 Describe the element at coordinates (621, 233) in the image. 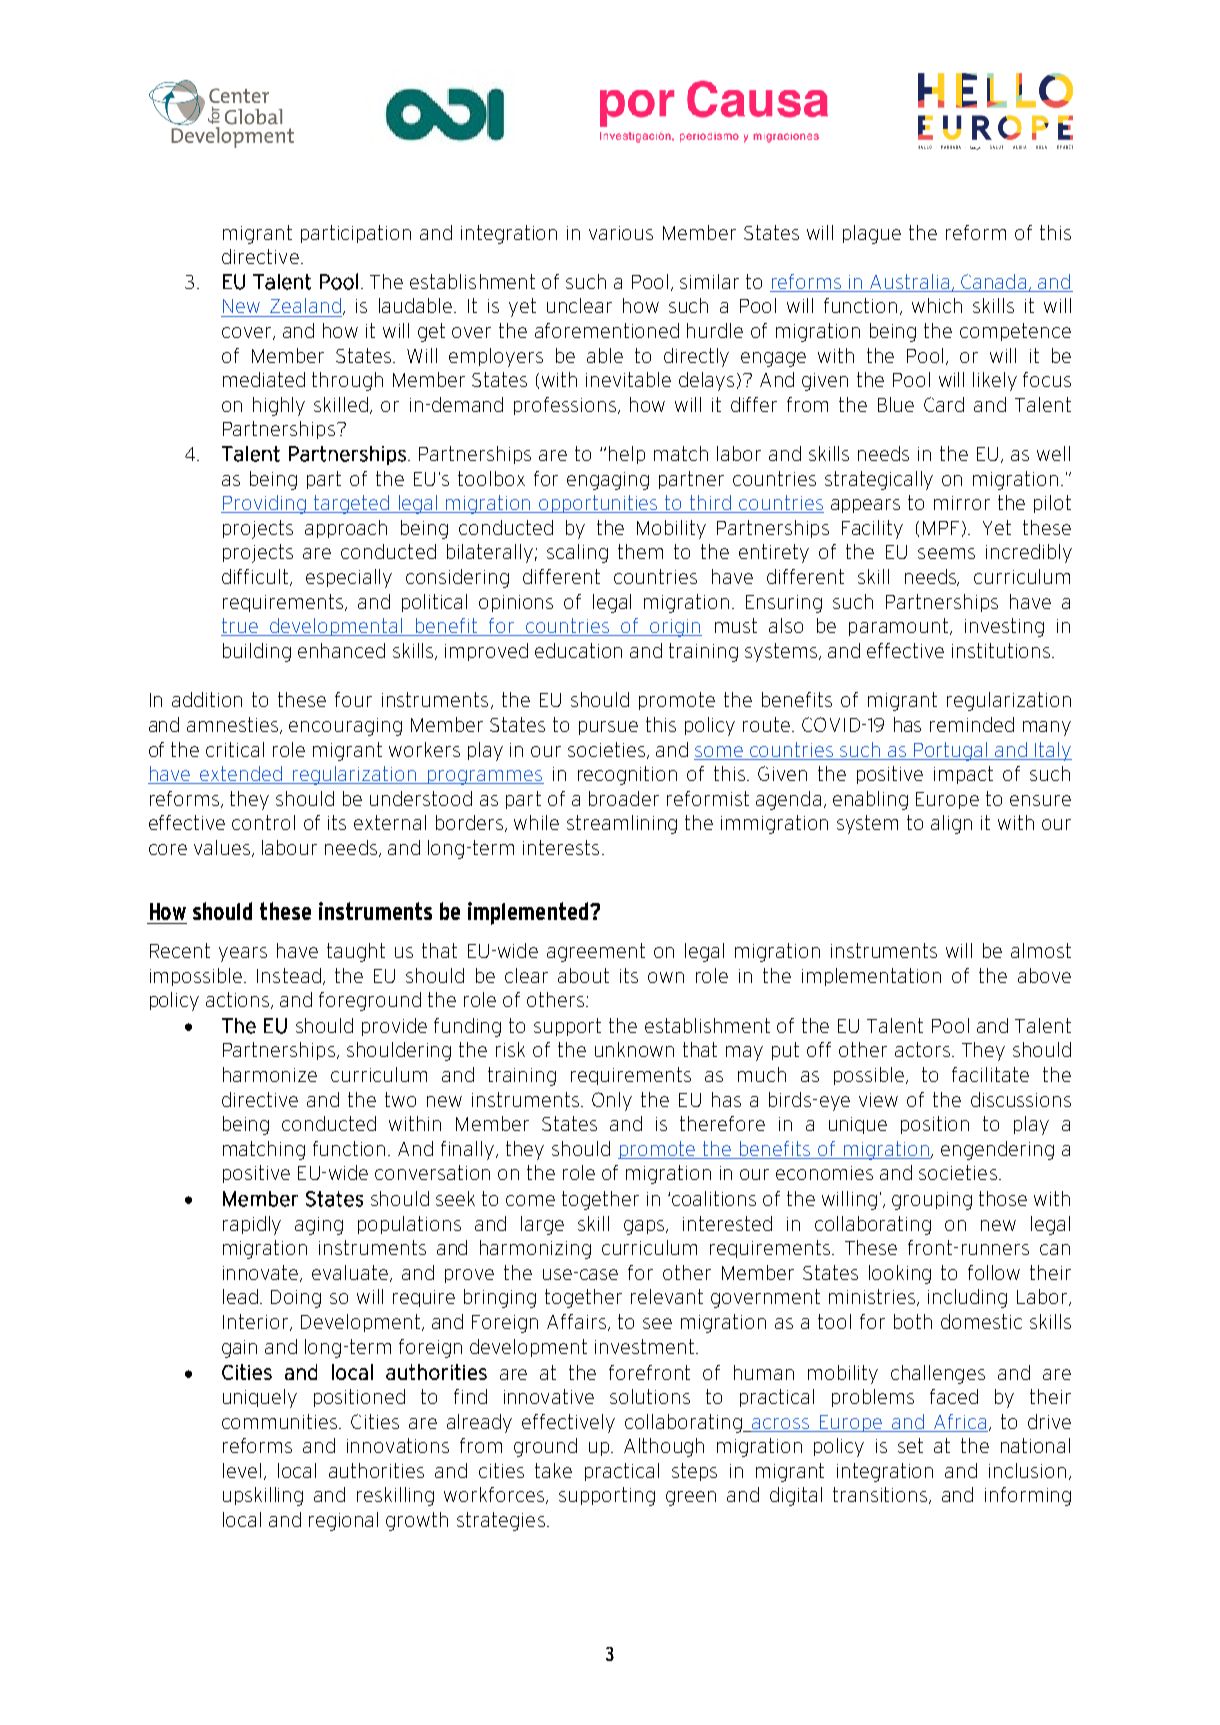

I see `various` at that location.
